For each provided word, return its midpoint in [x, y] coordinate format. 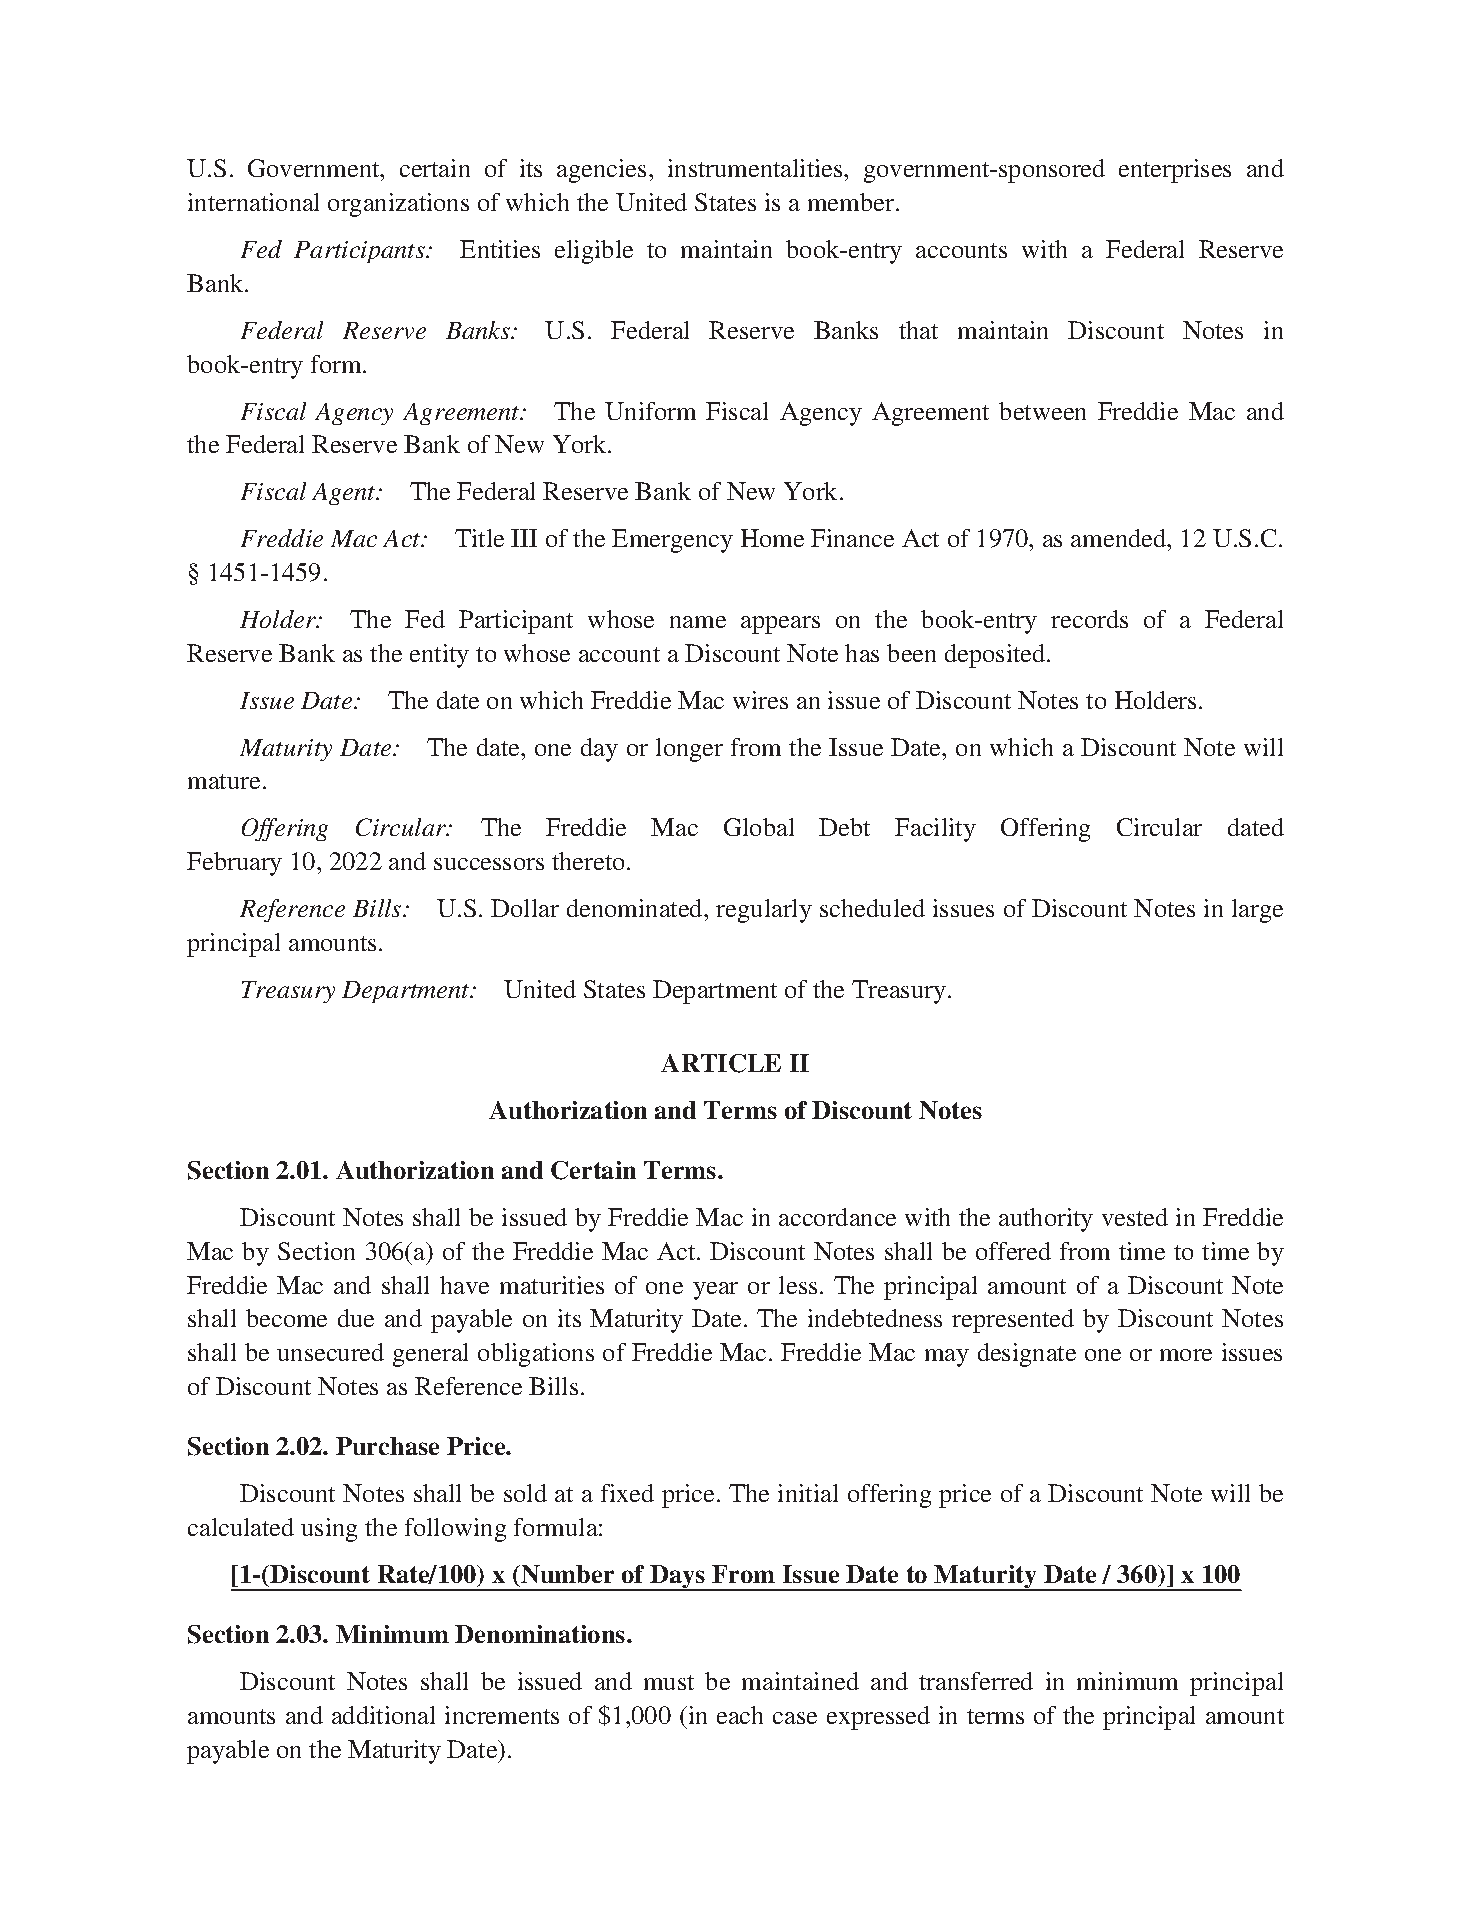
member [852, 202]
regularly [764, 911]
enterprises [1175, 171]
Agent [345, 494]
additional [383, 1715]
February [234, 864]
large [1257, 911]
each [740, 1715]
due [356, 1318]
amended [1120, 538]
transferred [976, 1681]
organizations [398, 205]
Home [772, 538]
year [715, 1291]
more [1186, 1355]
